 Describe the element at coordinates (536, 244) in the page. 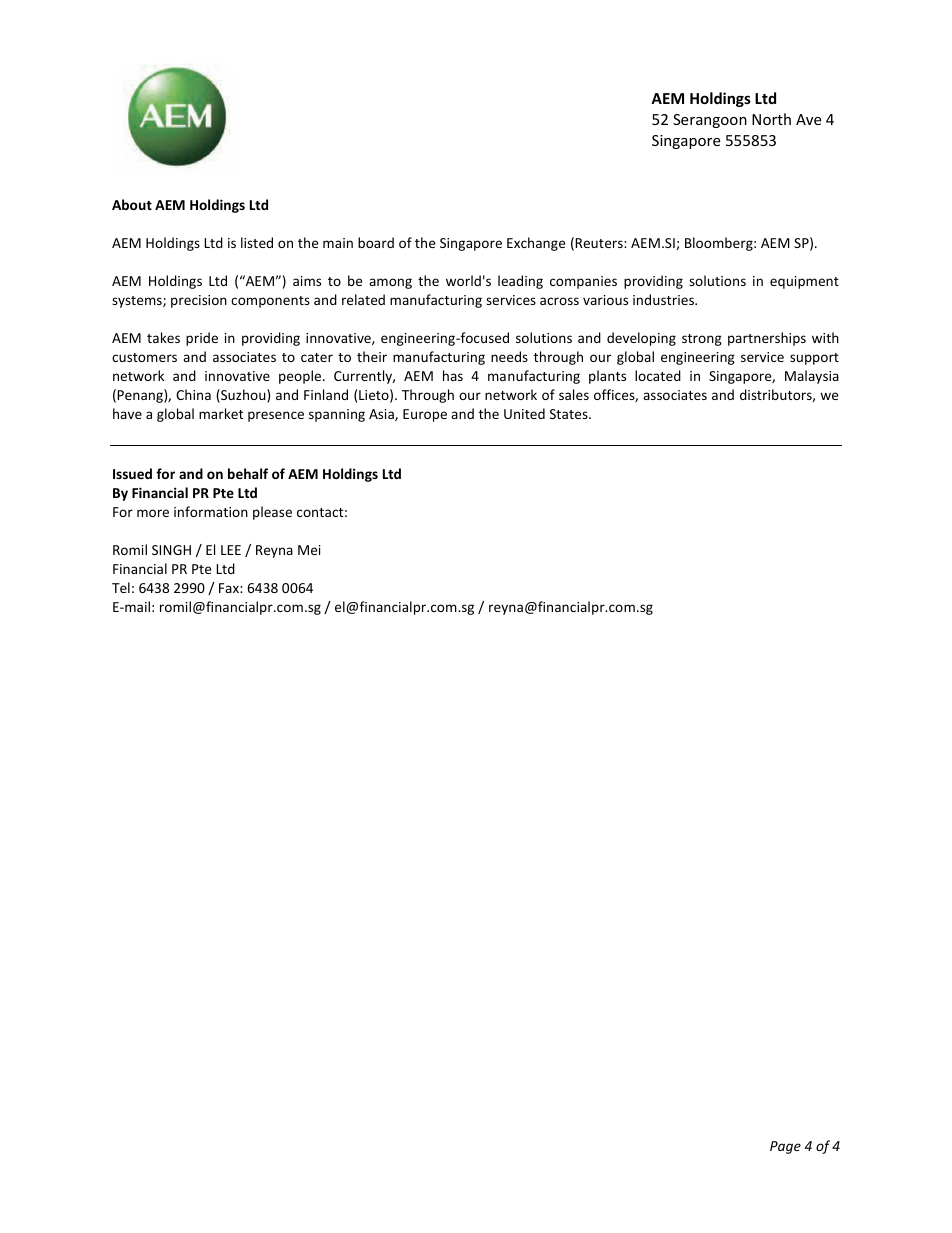

I see `Exchange` at that location.
